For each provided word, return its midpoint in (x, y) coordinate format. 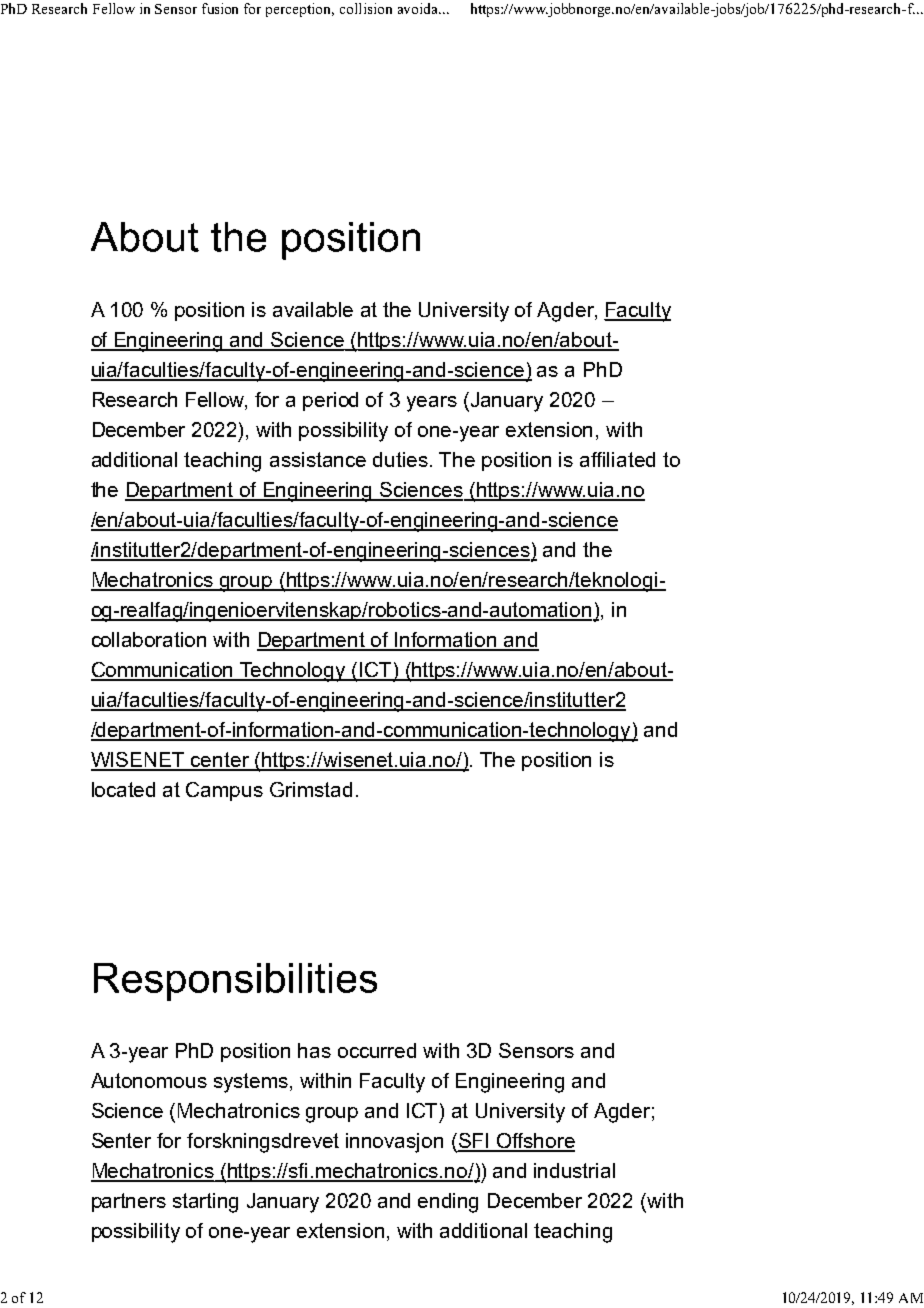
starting (205, 1203)
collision (366, 8)
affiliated (617, 459)
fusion (220, 8)
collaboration (149, 639)
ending (448, 1203)
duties (400, 459)
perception (300, 10)
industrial (574, 1170)
